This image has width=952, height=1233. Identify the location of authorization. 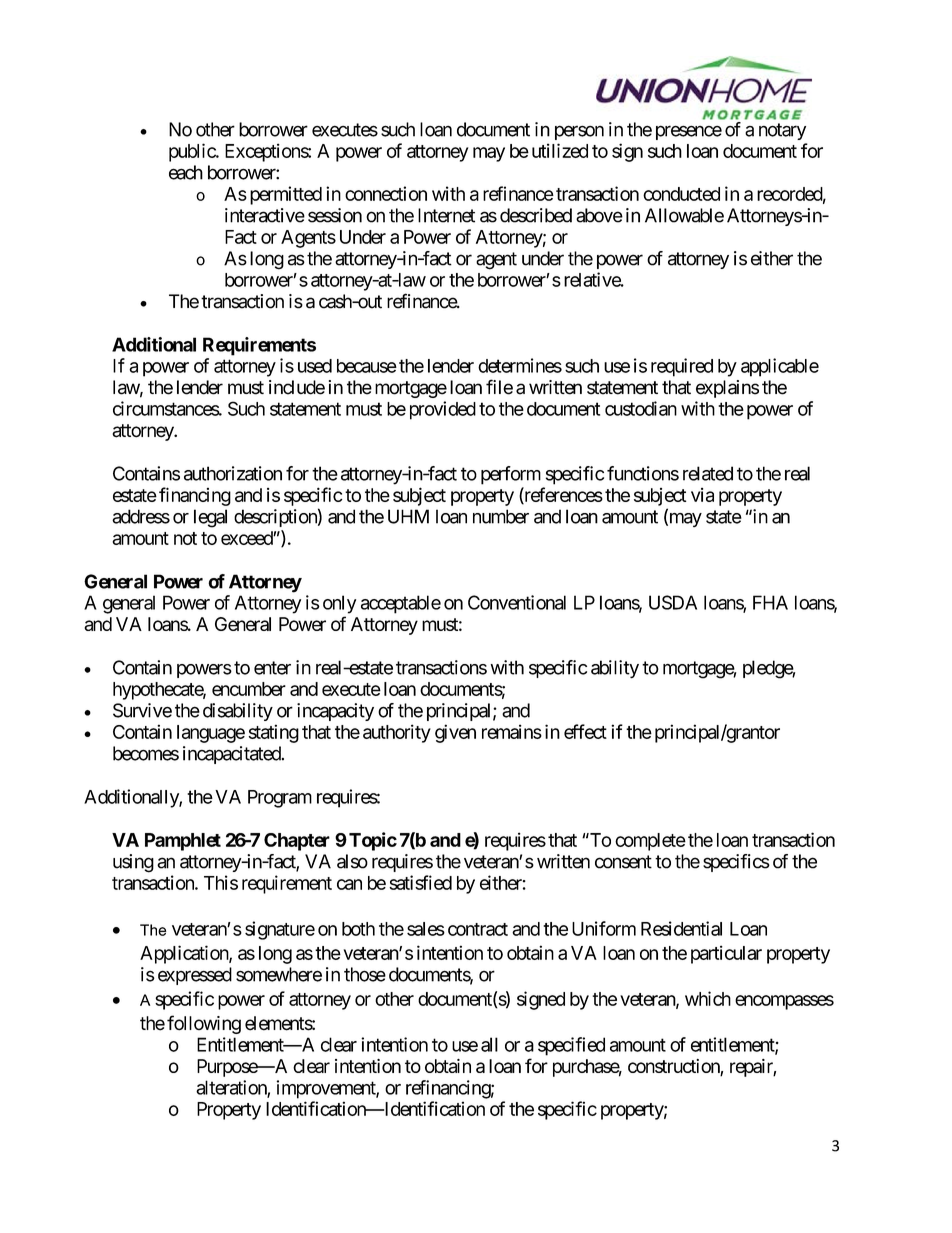
(233, 473).
